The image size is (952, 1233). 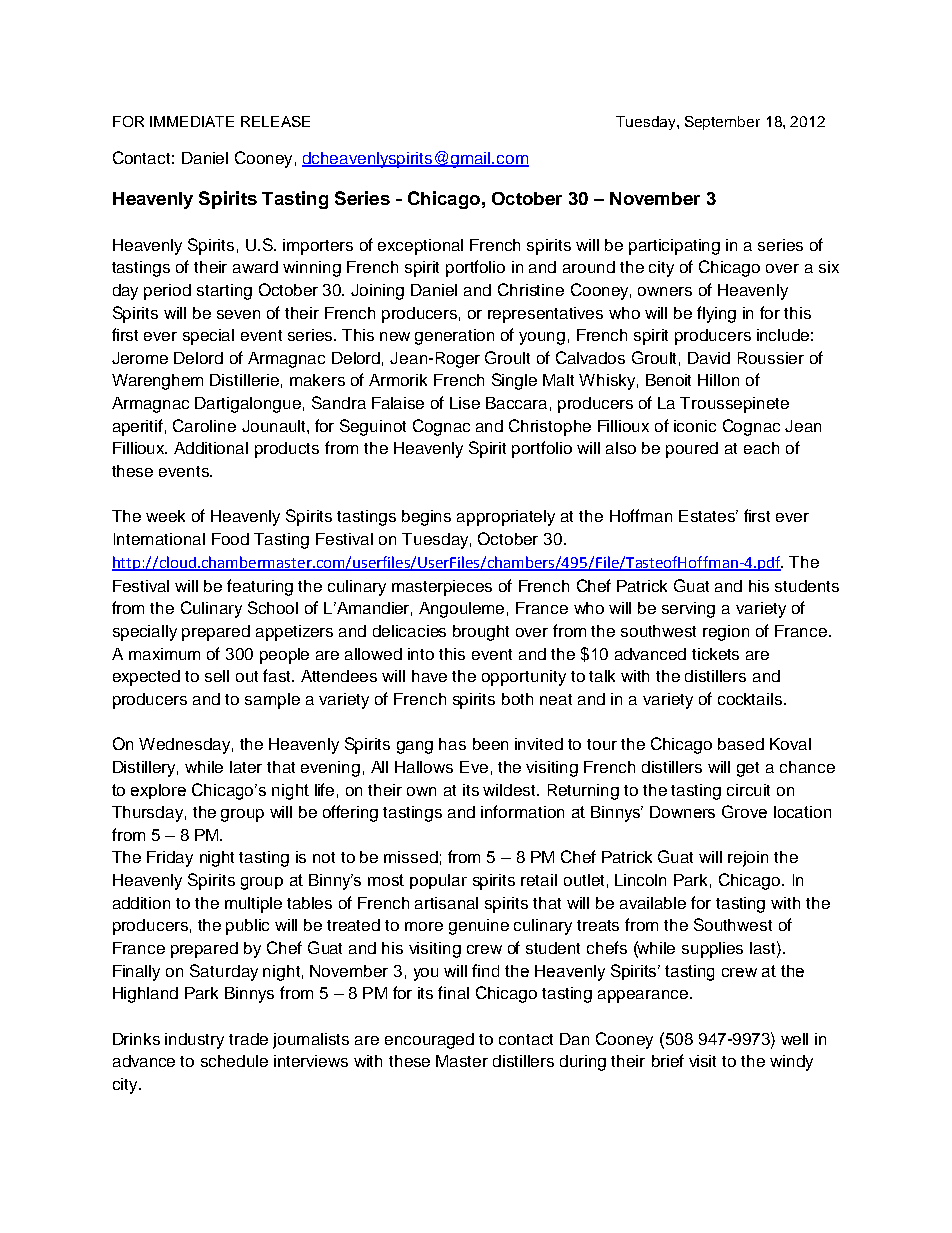 I want to click on September, so click(x=722, y=123).
